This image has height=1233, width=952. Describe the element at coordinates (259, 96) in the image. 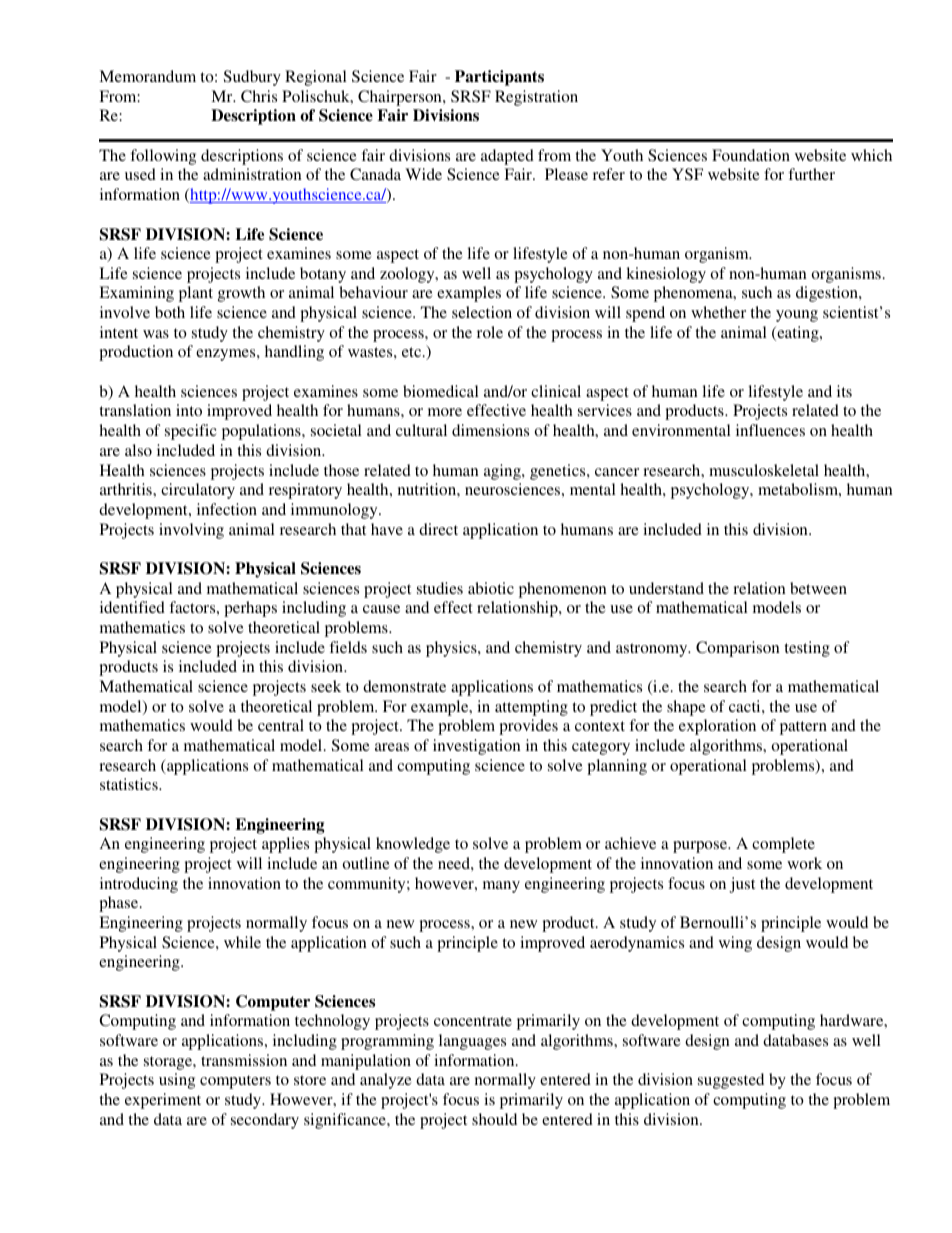

I see `Chris` at that location.
